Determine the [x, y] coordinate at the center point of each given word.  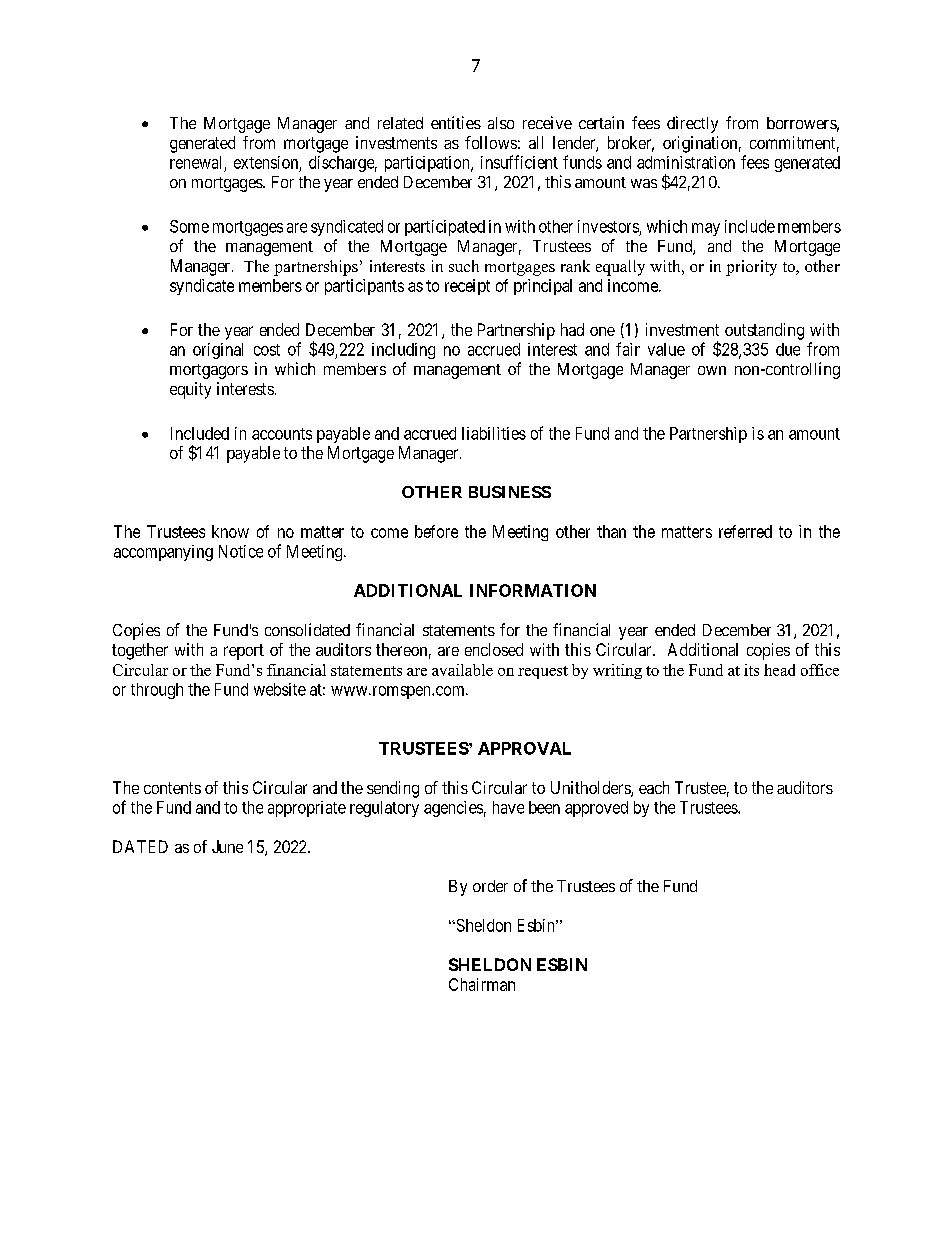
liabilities [494, 433]
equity [190, 390]
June [227, 846]
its [751, 670]
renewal [195, 162]
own [712, 370]
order [490, 886]
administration [686, 162]
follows [491, 142]
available [462, 670]
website [280, 689]
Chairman [482, 984]
